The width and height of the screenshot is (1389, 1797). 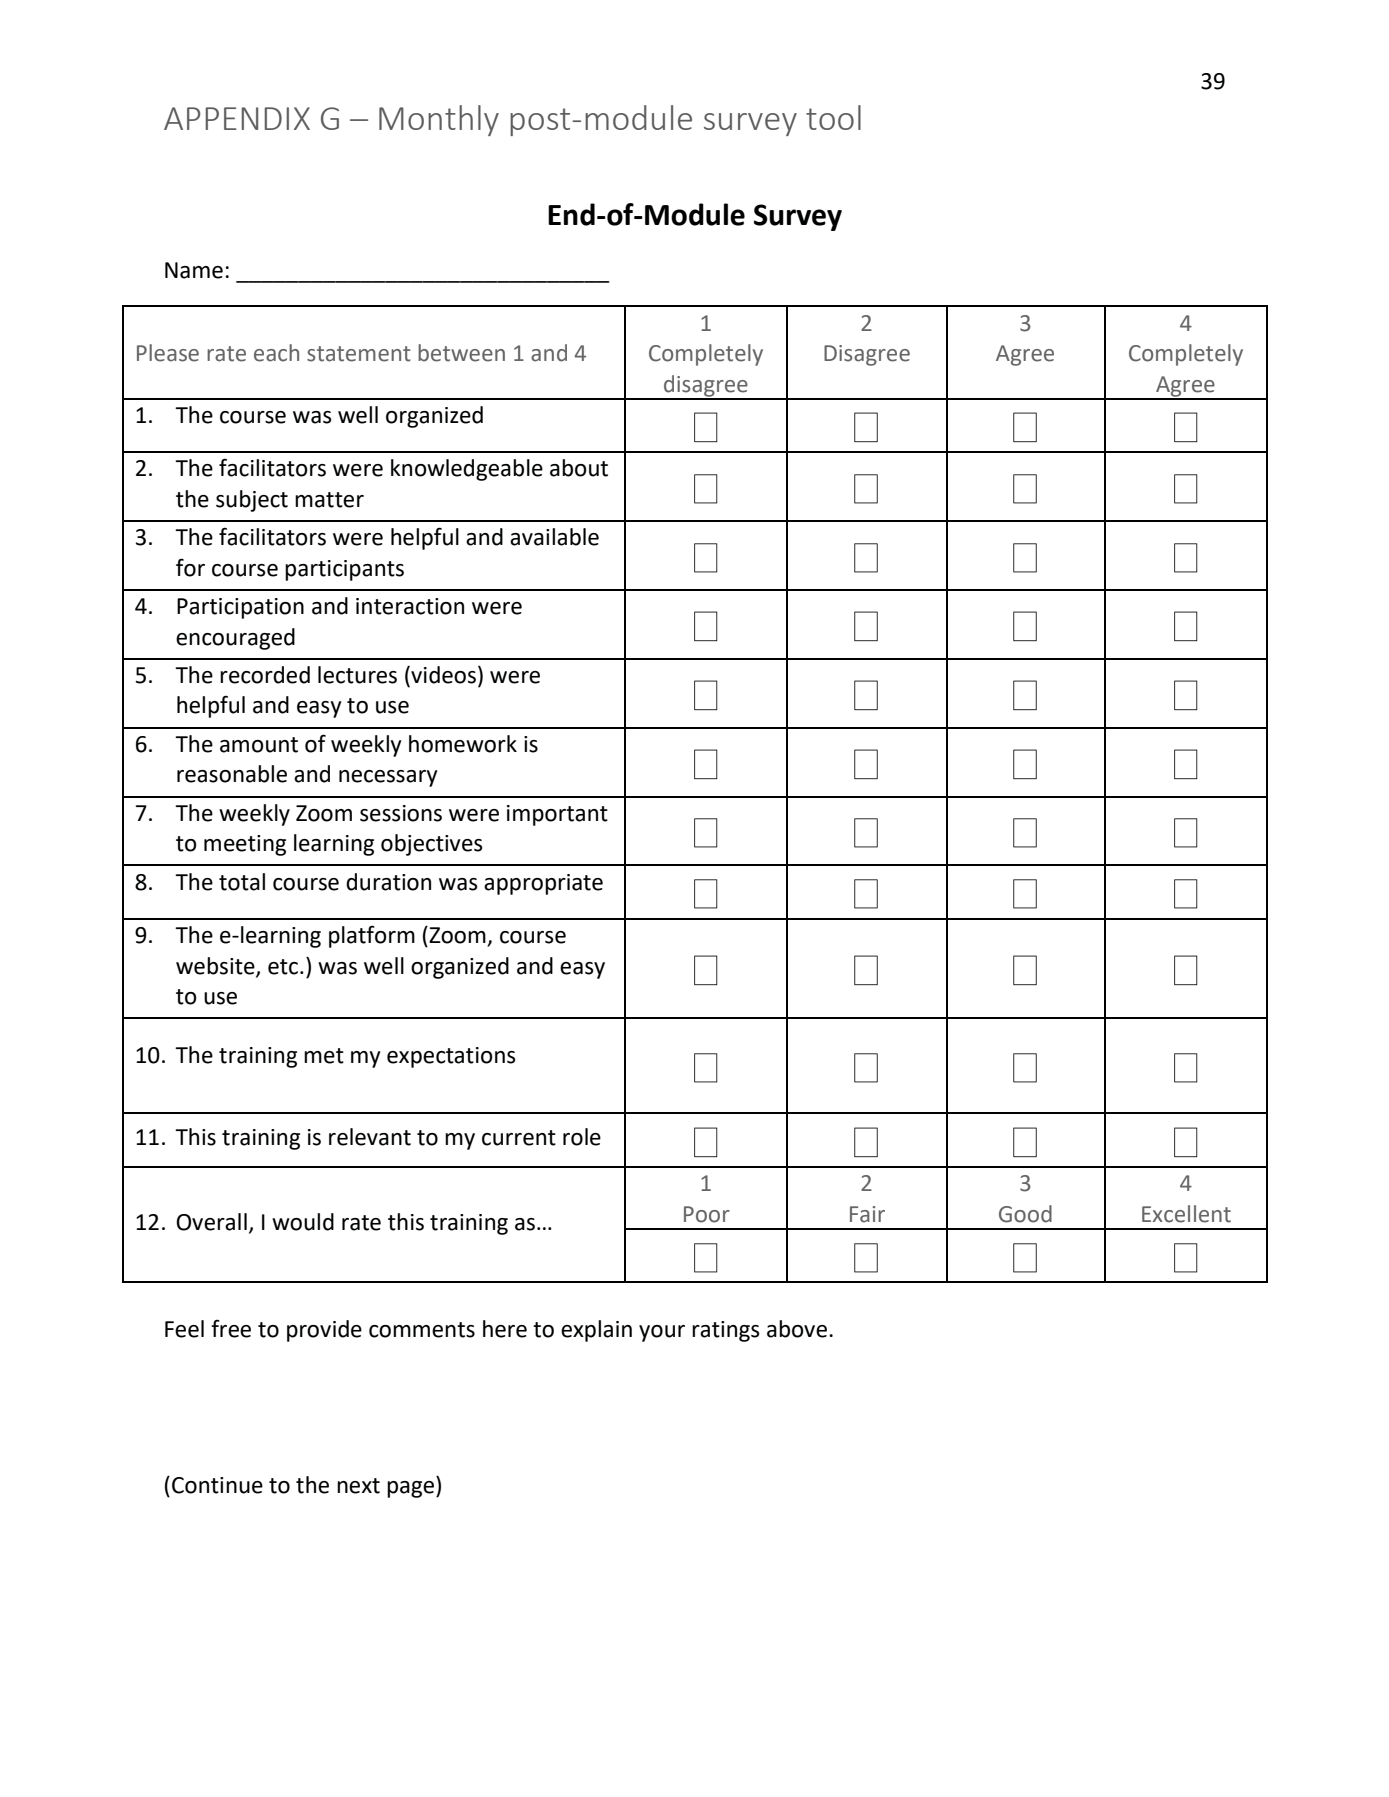 What do you see at coordinates (237, 118) in the screenshot?
I see `APPENDIX` at bounding box center [237, 118].
